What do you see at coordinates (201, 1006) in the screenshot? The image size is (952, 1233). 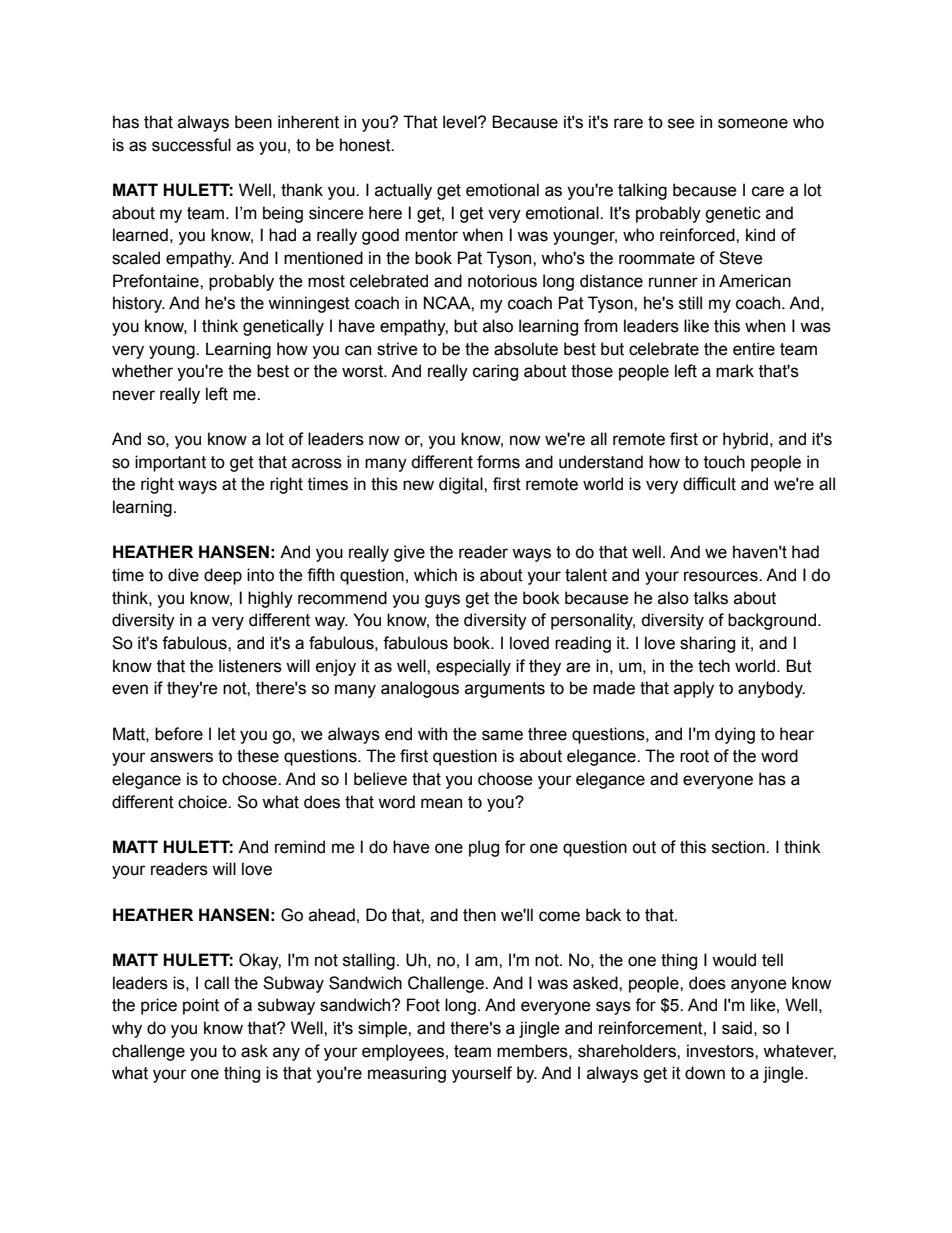 I see `point` at bounding box center [201, 1006].
